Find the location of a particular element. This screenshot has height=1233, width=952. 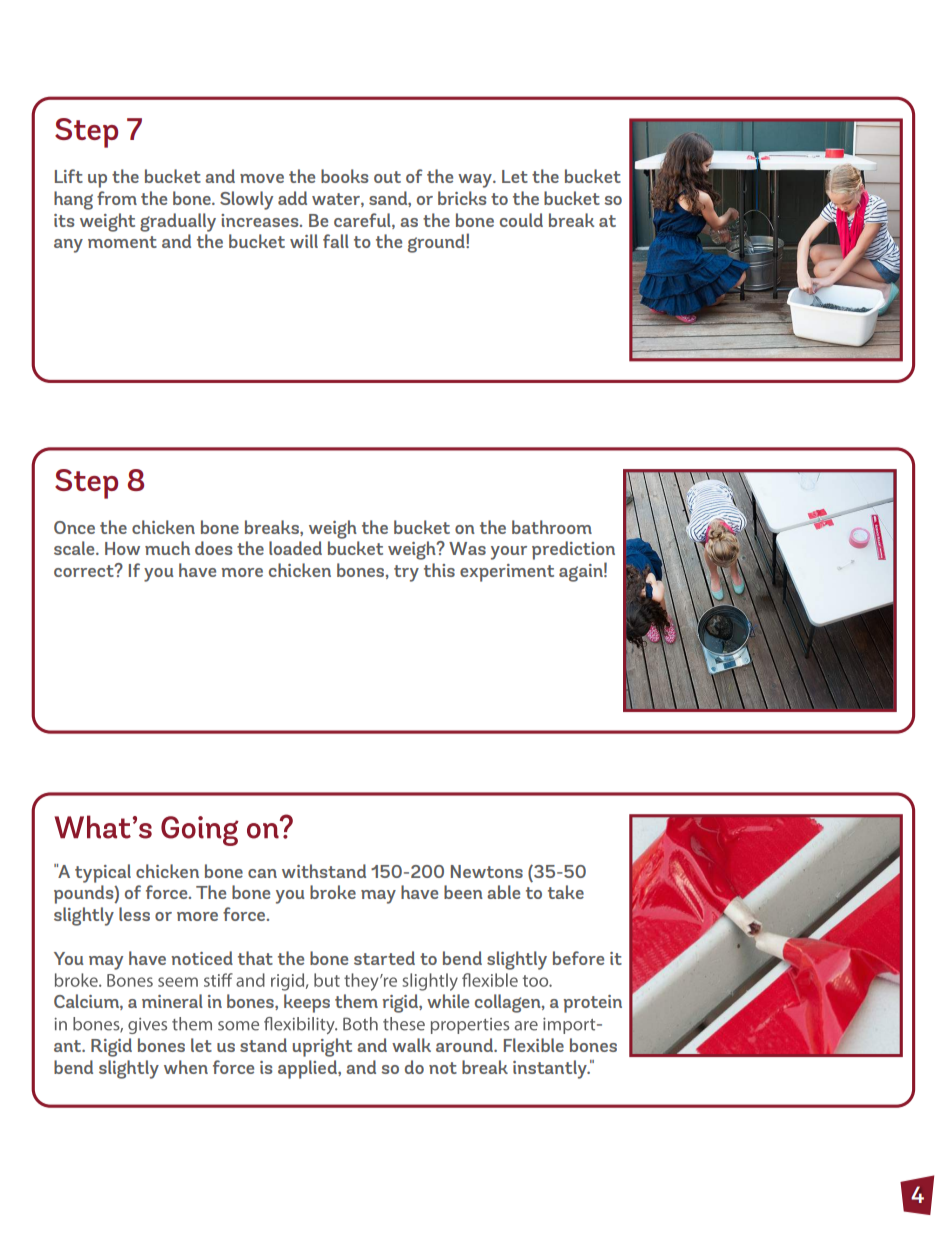

Flexible is located at coordinates (534, 1045).
